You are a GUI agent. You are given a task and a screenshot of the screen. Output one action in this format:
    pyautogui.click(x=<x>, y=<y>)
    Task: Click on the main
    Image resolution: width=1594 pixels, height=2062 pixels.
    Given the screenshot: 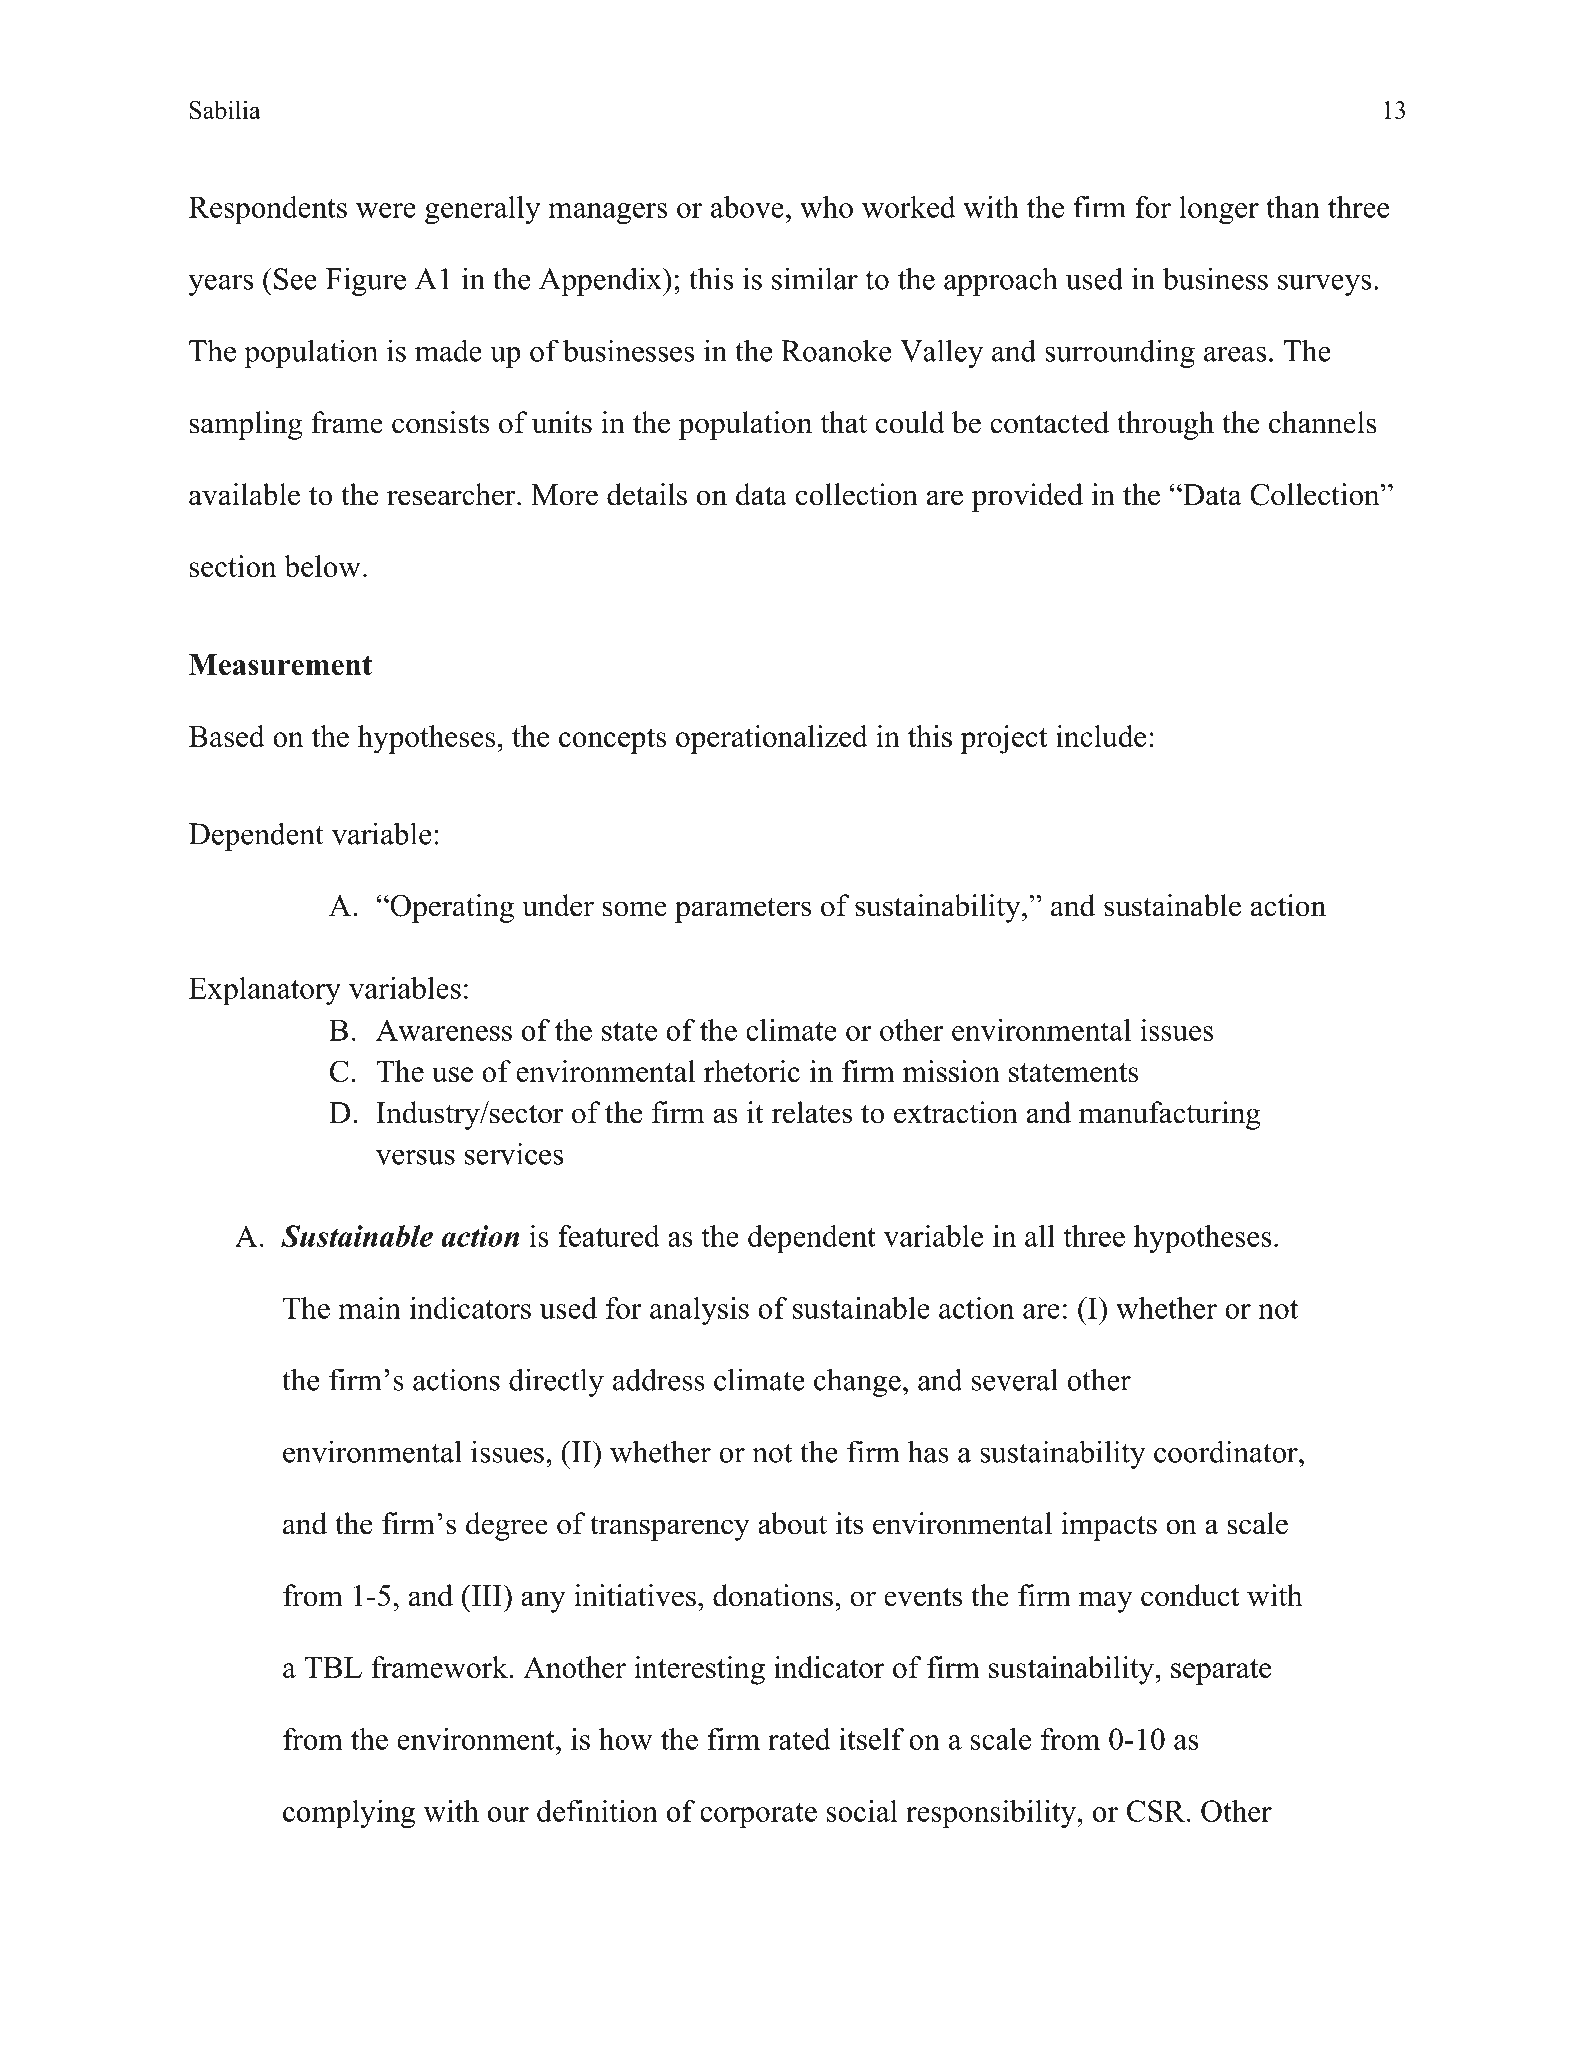 What is the action you would take?
    pyautogui.click(x=370, y=1308)
